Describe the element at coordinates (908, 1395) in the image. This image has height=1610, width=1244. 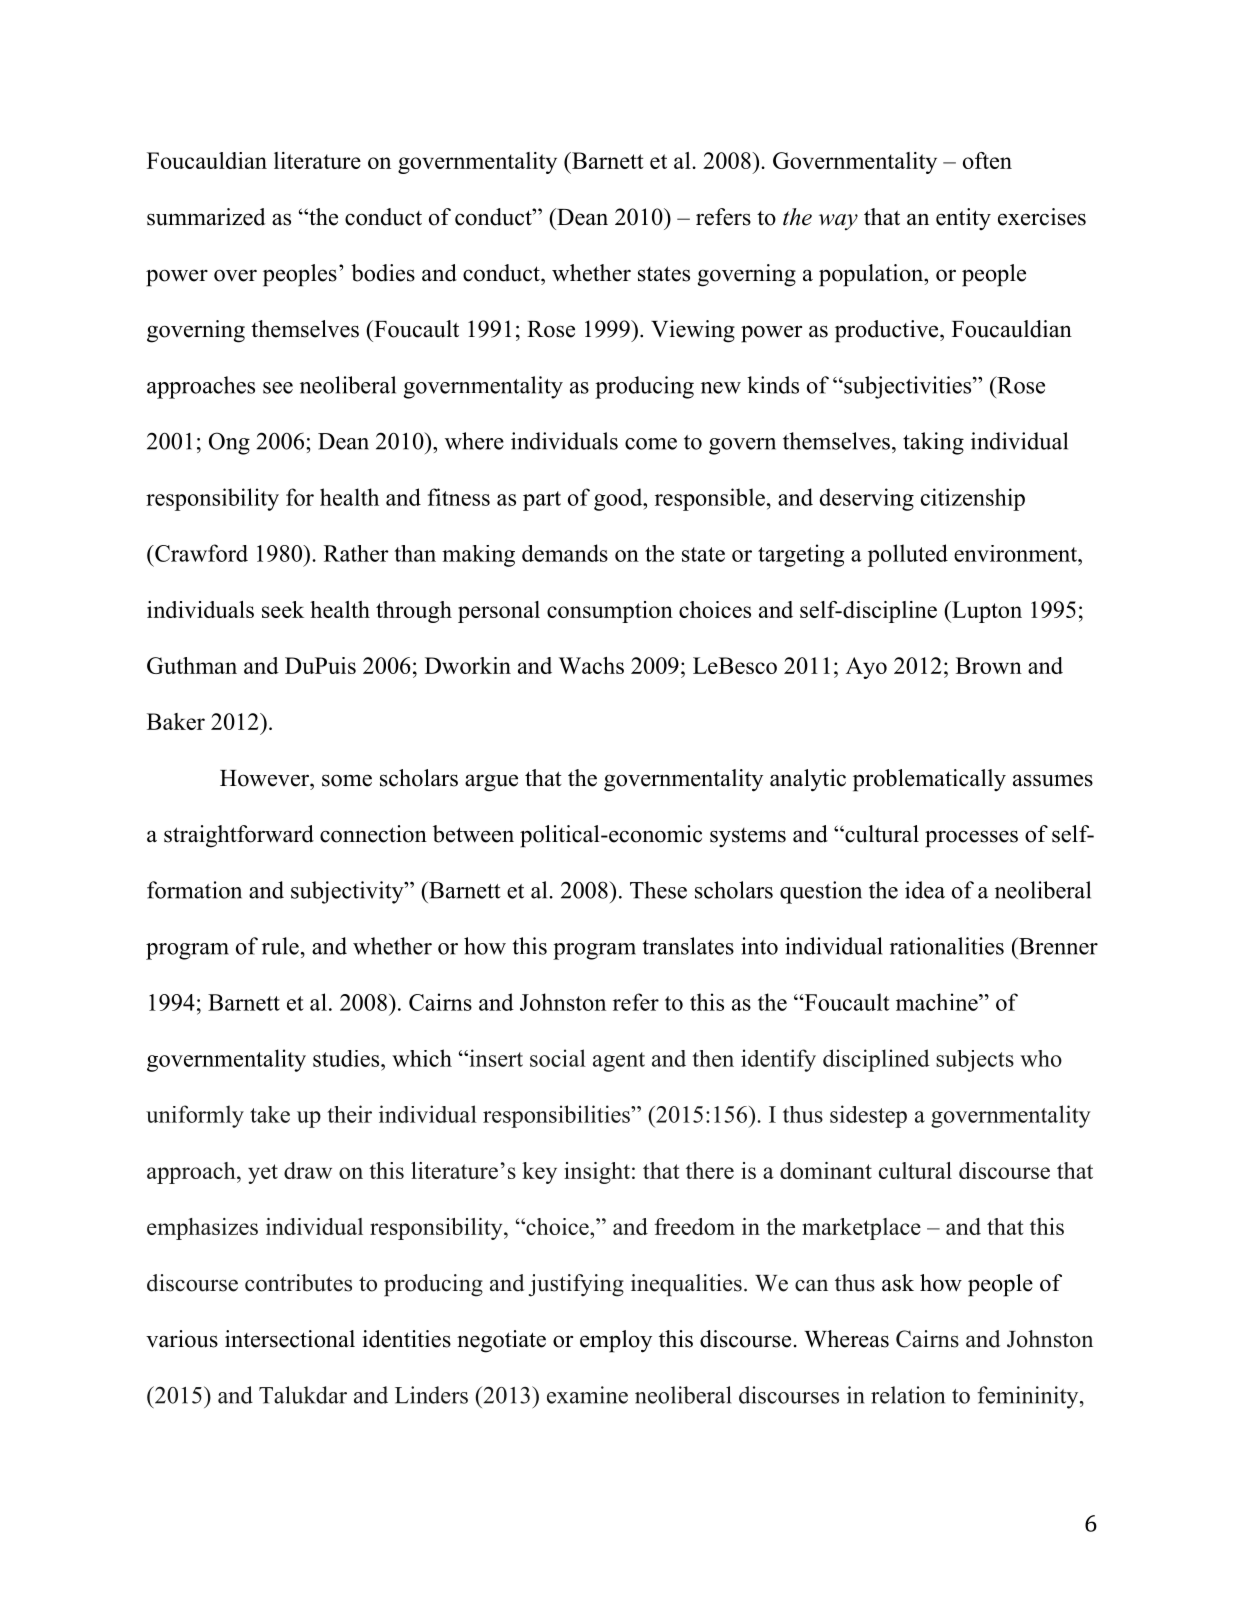
I see `relation` at that location.
